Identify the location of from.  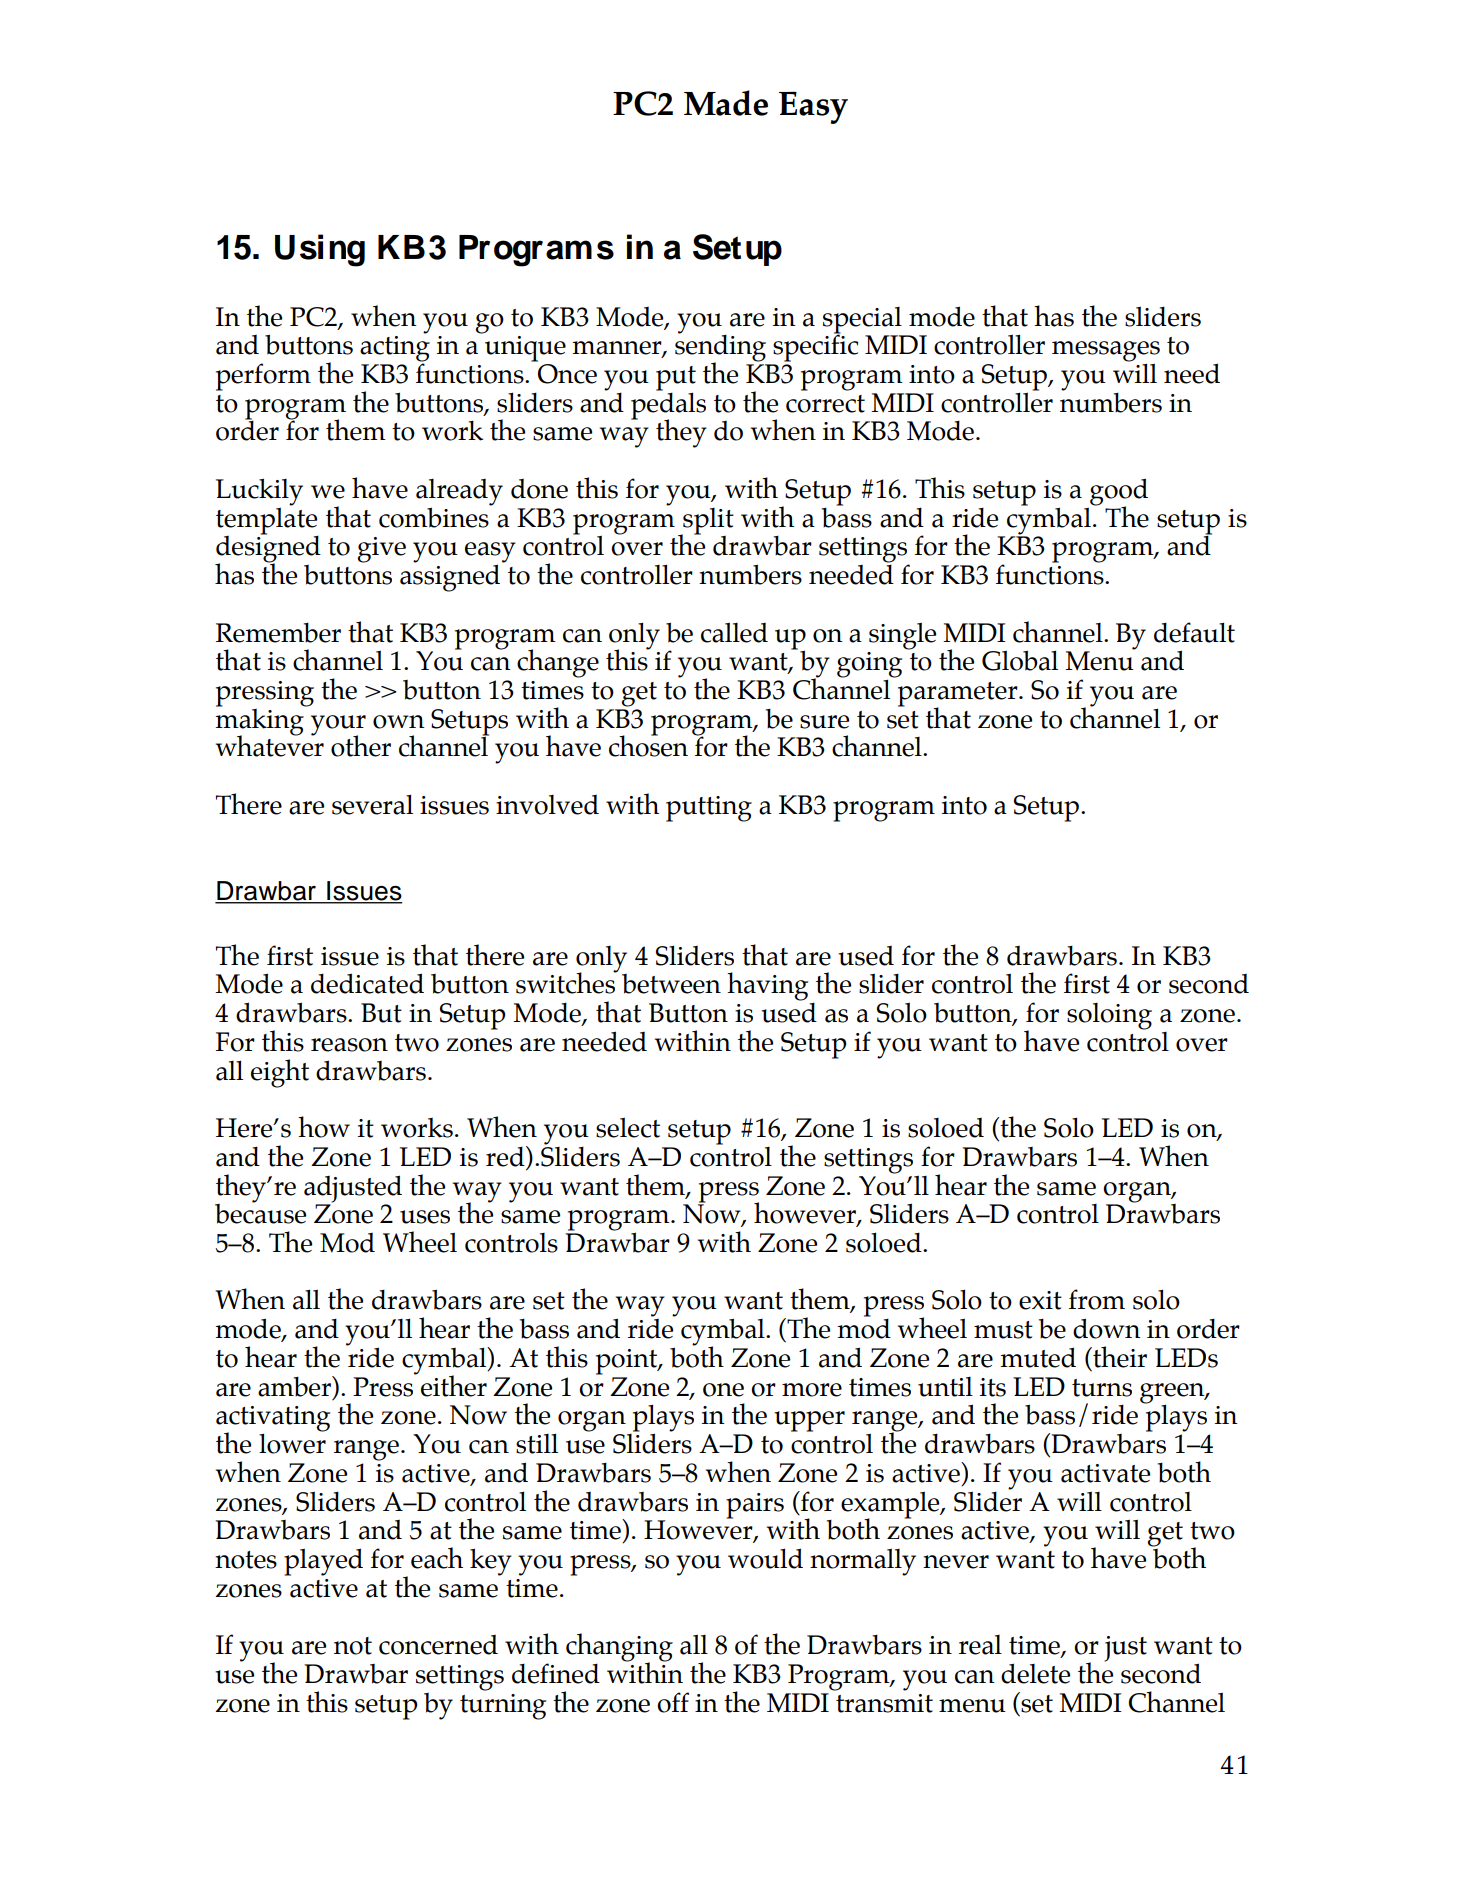
(1097, 1299).
